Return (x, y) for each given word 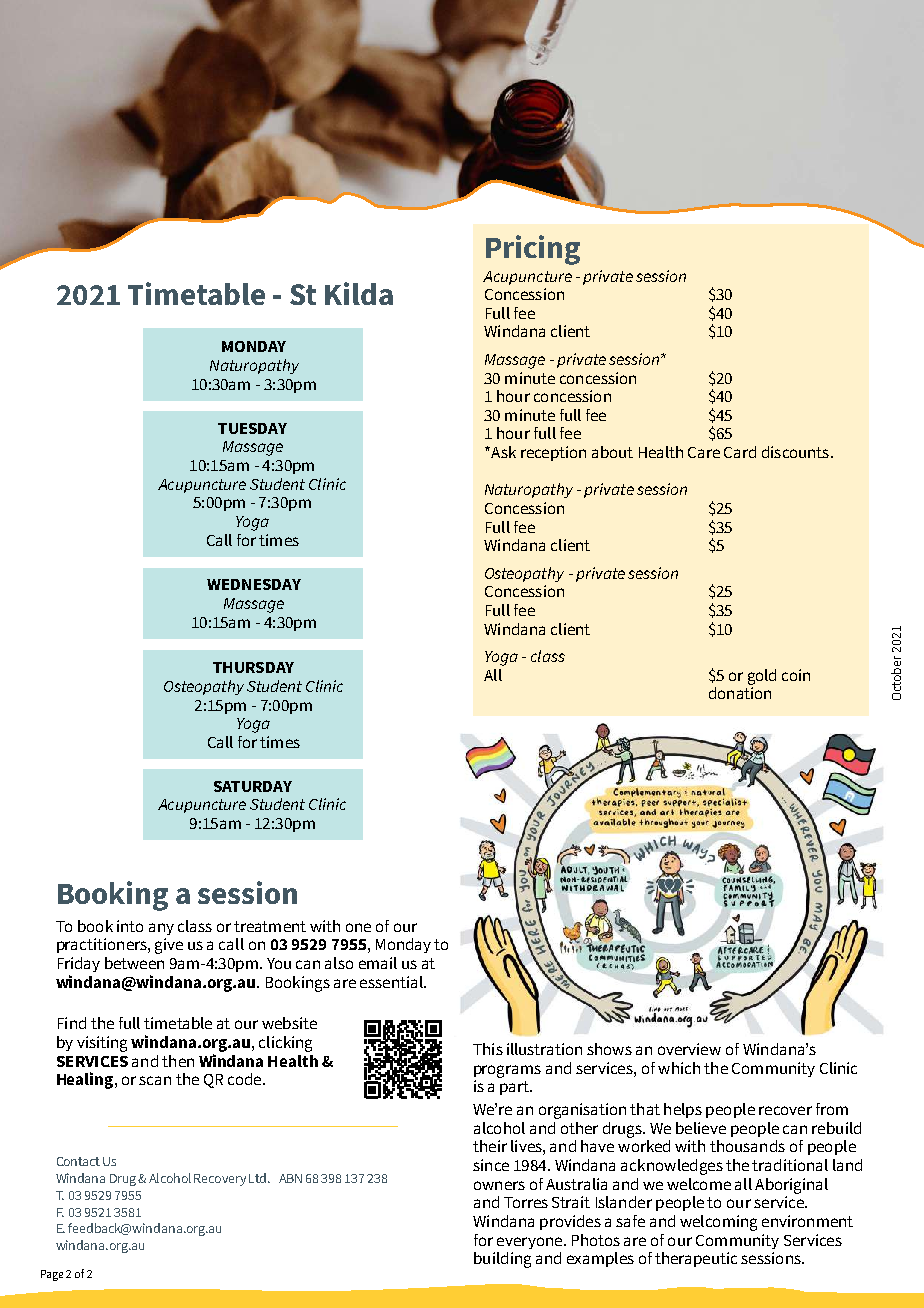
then (178, 1061)
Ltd (257, 1178)
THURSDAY (253, 667)
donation (740, 693)
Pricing (533, 250)
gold (762, 677)
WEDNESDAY (254, 584)
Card (740, 452)
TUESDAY (252, 428)
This (488, 1049)
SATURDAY (253, 786)
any (161, 929)
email (378, 963)
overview (689, 1049)
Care (704, 452)
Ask (502, 452)
